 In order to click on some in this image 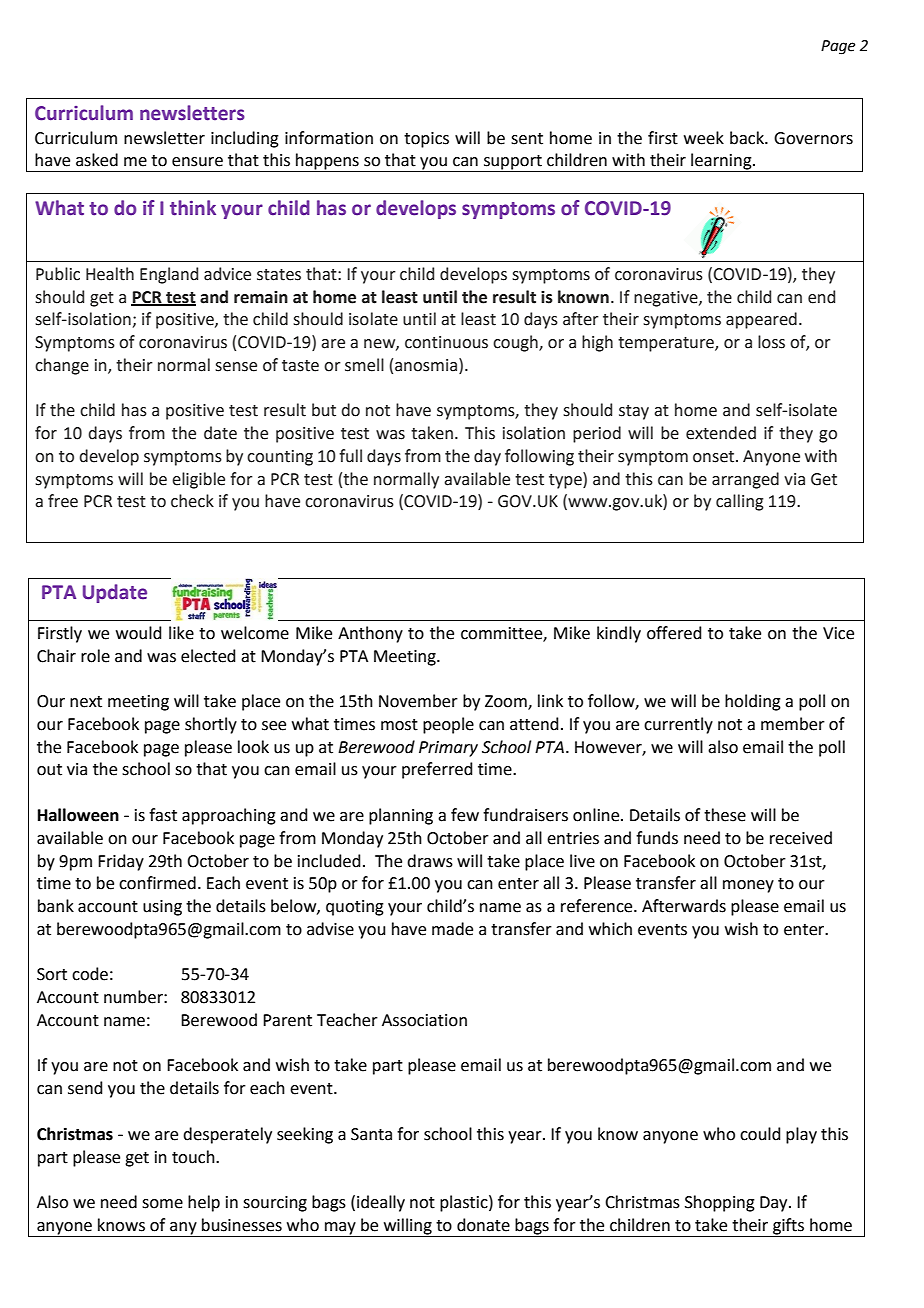, I will do `click(162, 1204)`.
